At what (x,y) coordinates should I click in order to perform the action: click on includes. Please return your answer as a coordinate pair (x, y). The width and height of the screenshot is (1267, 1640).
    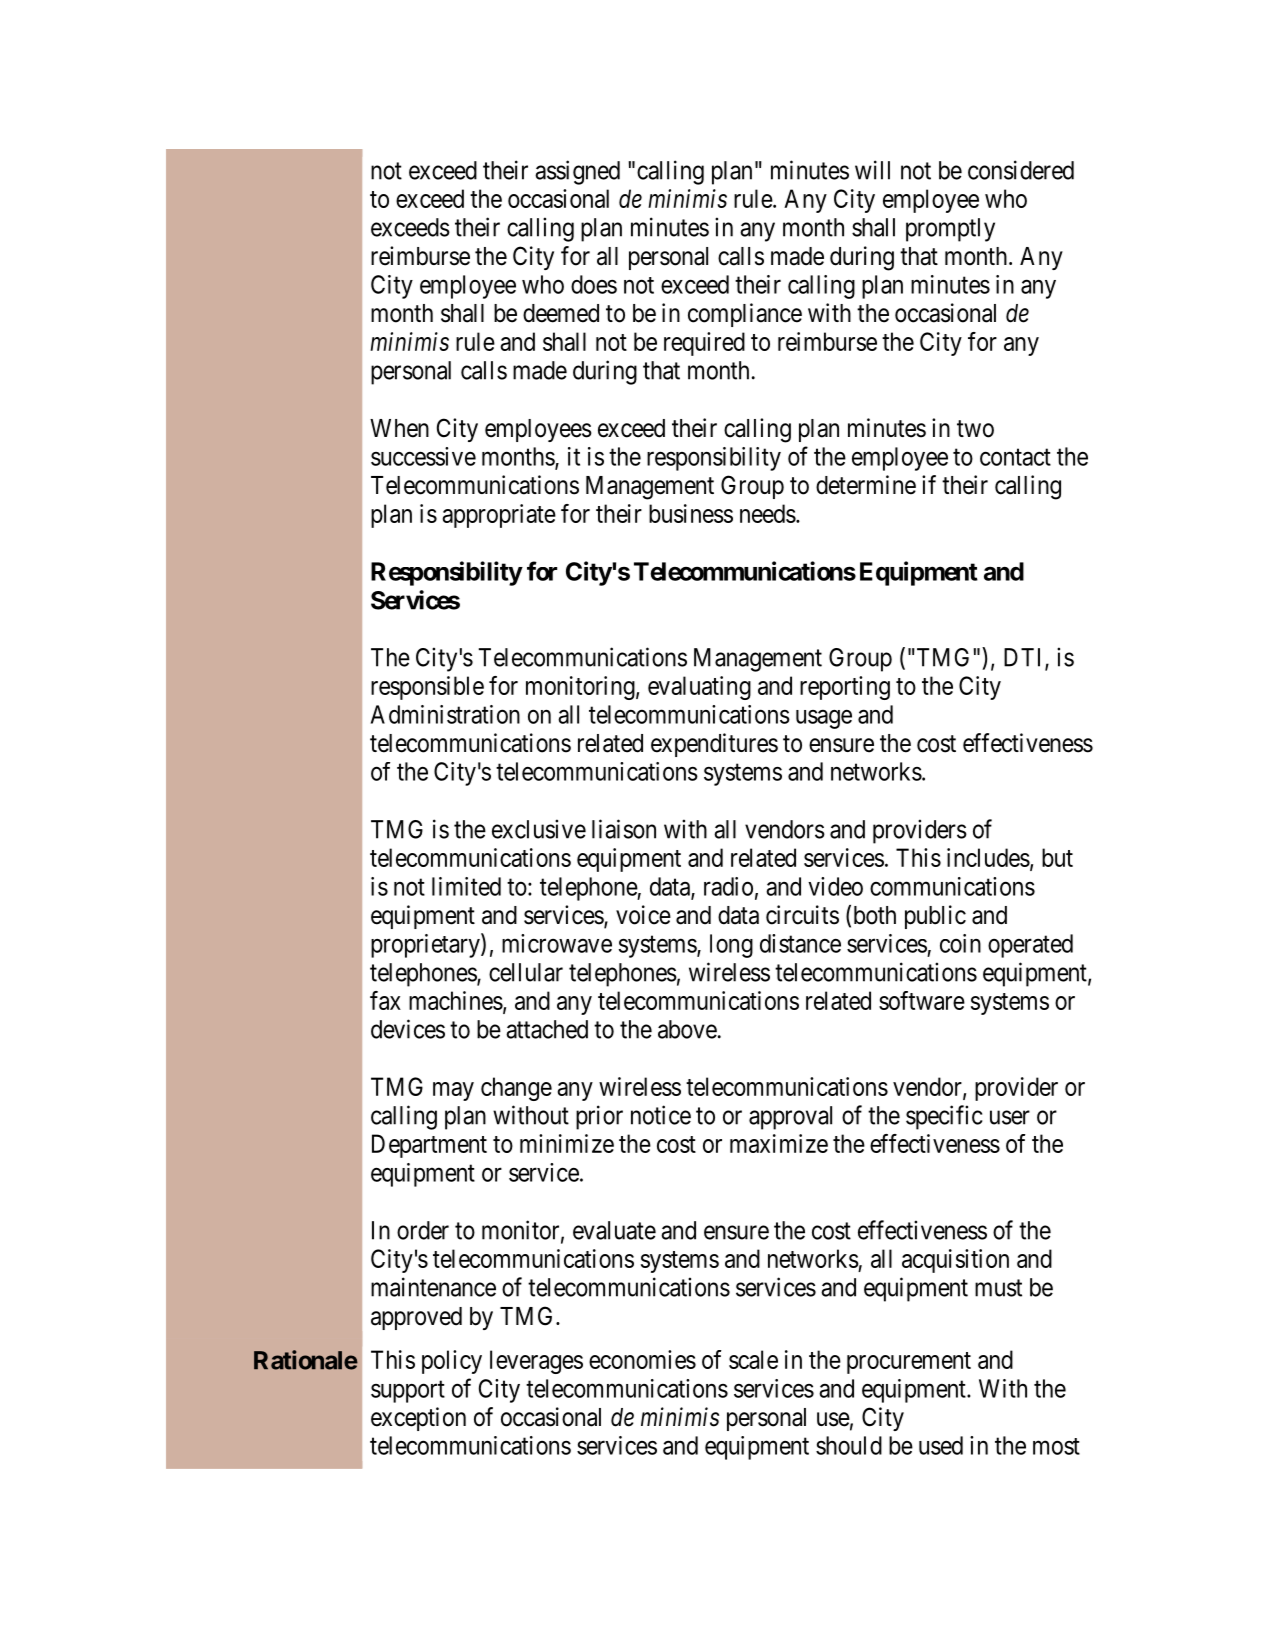
    Looking at the image, I should click on (988, 857).
